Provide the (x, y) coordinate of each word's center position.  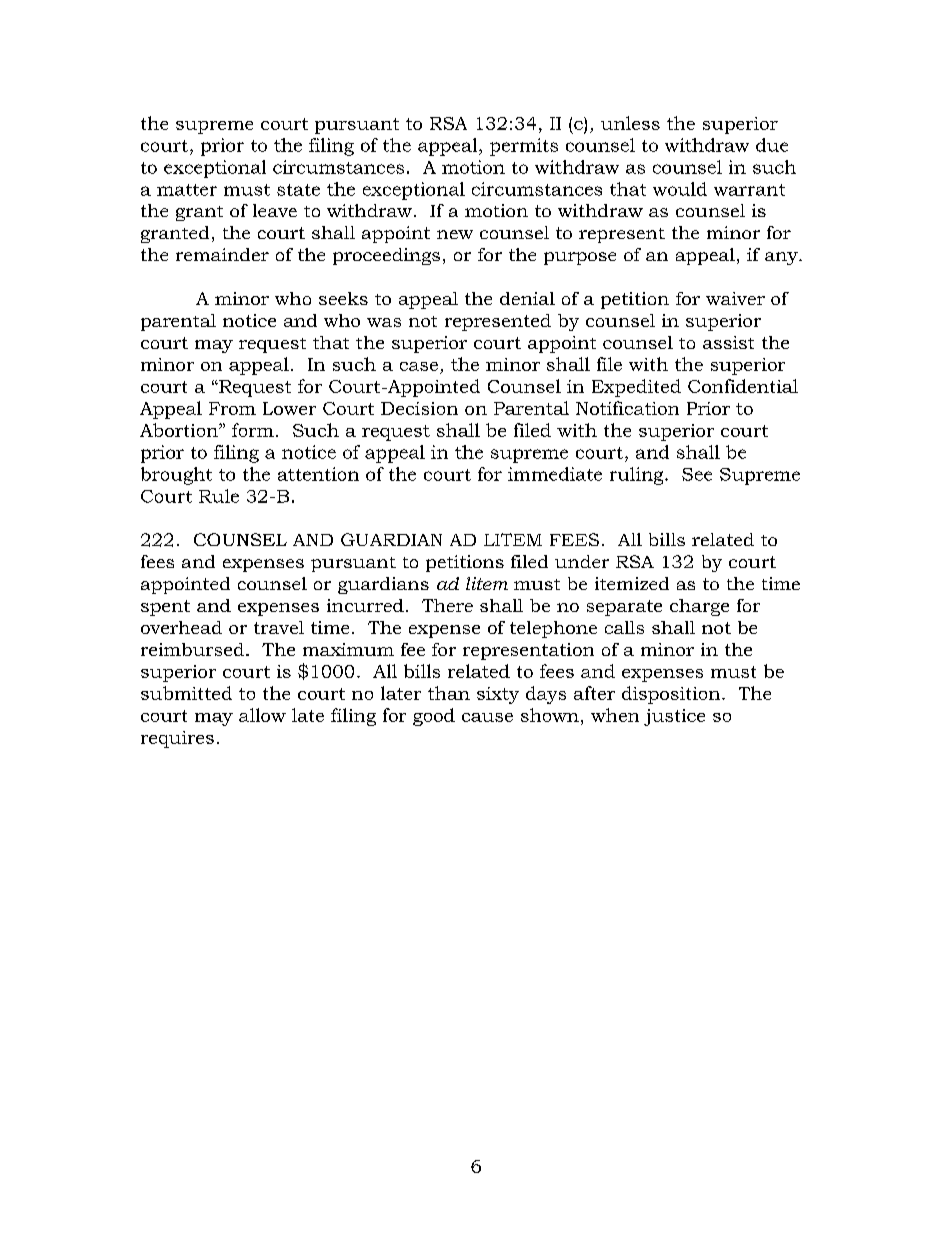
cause (487, 717)
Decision (419, 408)
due (772, 145)
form (253, 430)
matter (187, 190)
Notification (627, 408)
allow (262, 715)
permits (524, 147)
